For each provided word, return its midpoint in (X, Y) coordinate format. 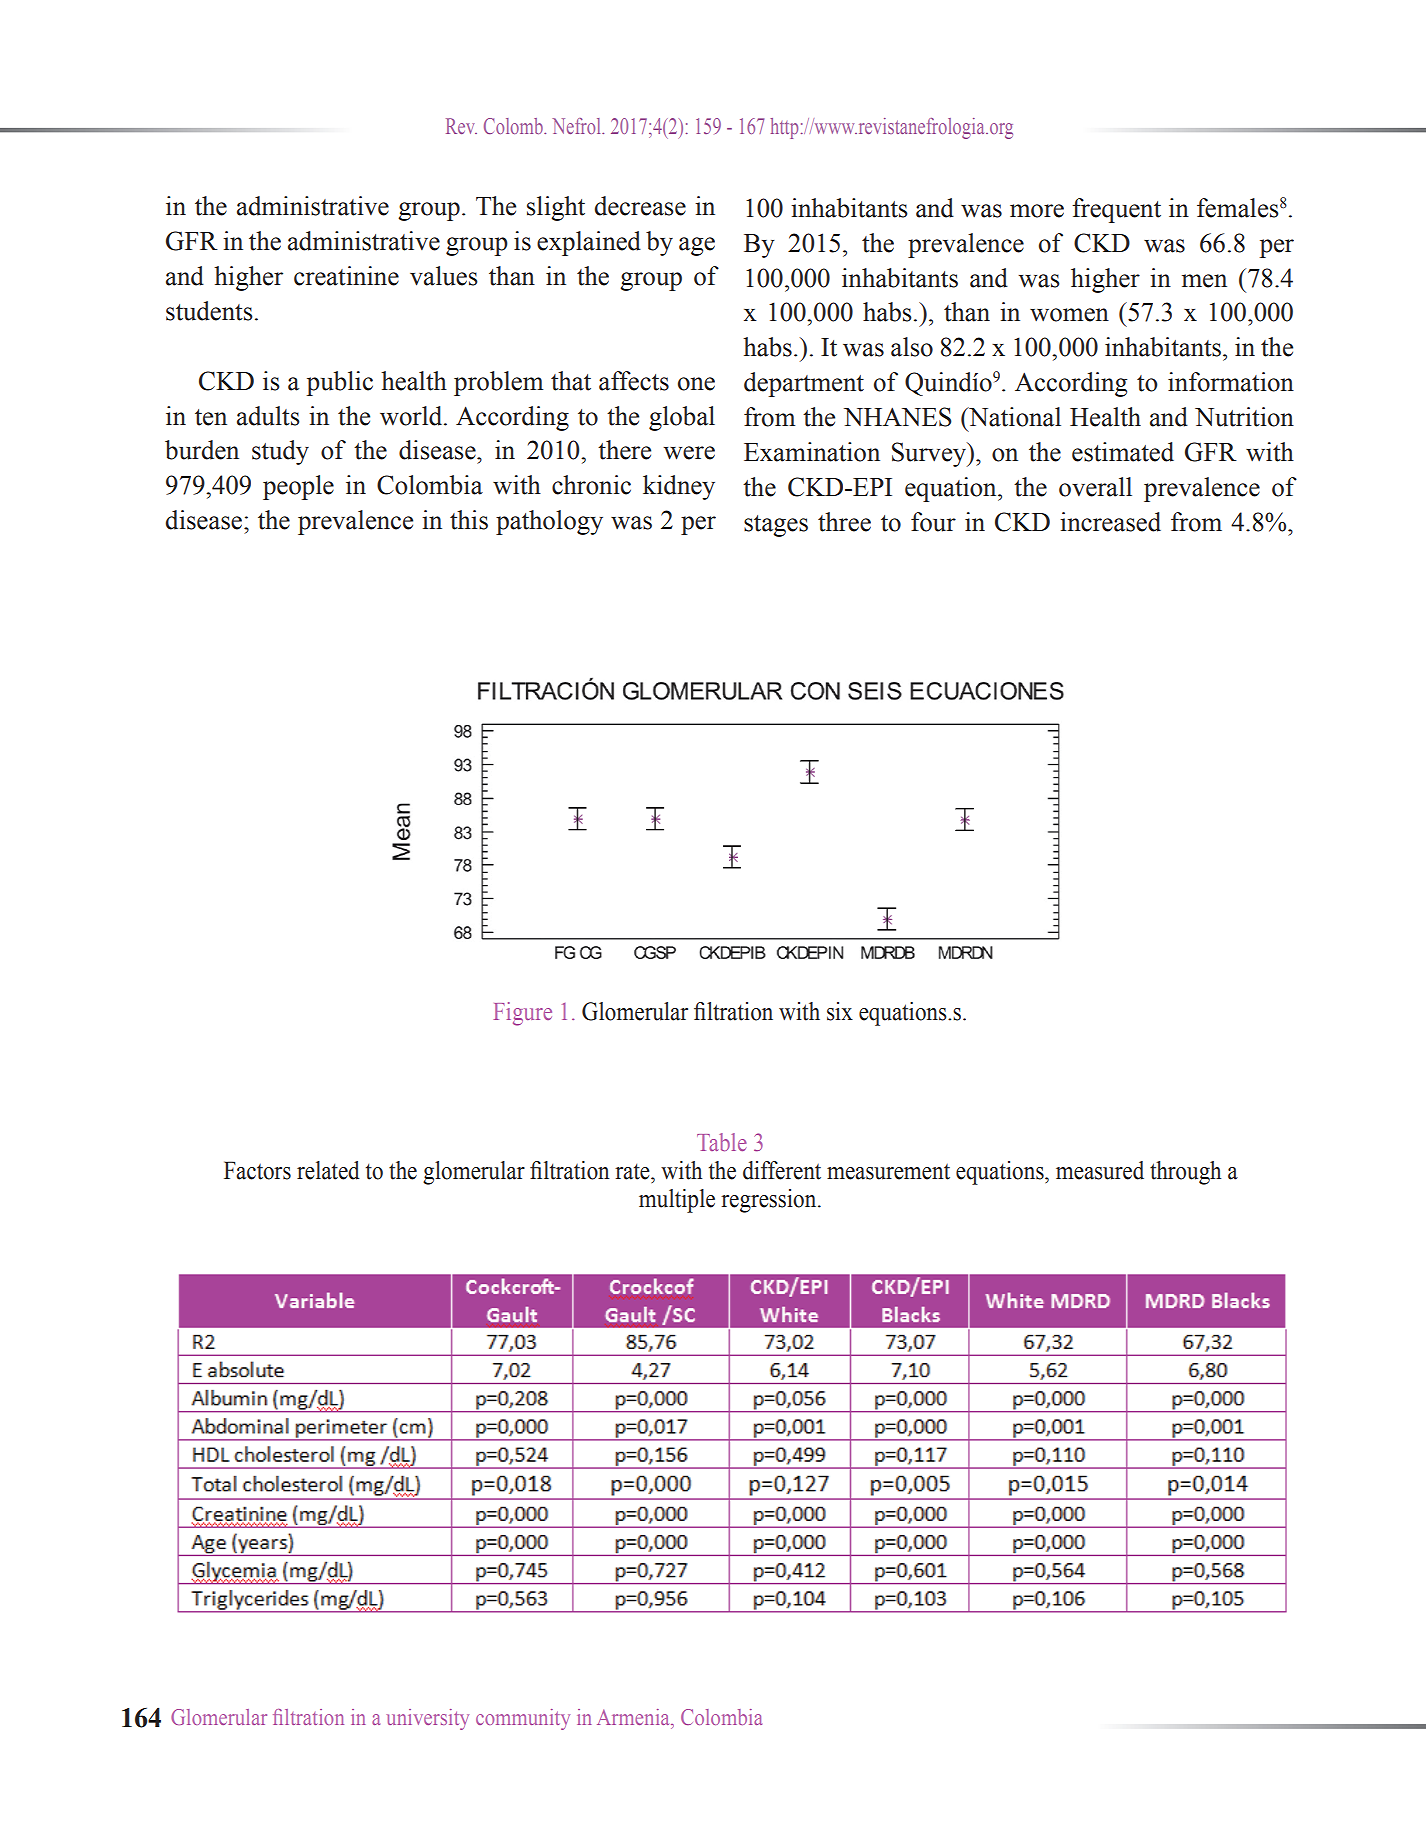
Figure (523, 1014)
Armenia (634, 1717)
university (428, 1719)
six (840, 1011)
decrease (640, 206)
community (523, 1719)
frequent (1116, 210)
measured (1100, 1170)
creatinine (346, 276)
